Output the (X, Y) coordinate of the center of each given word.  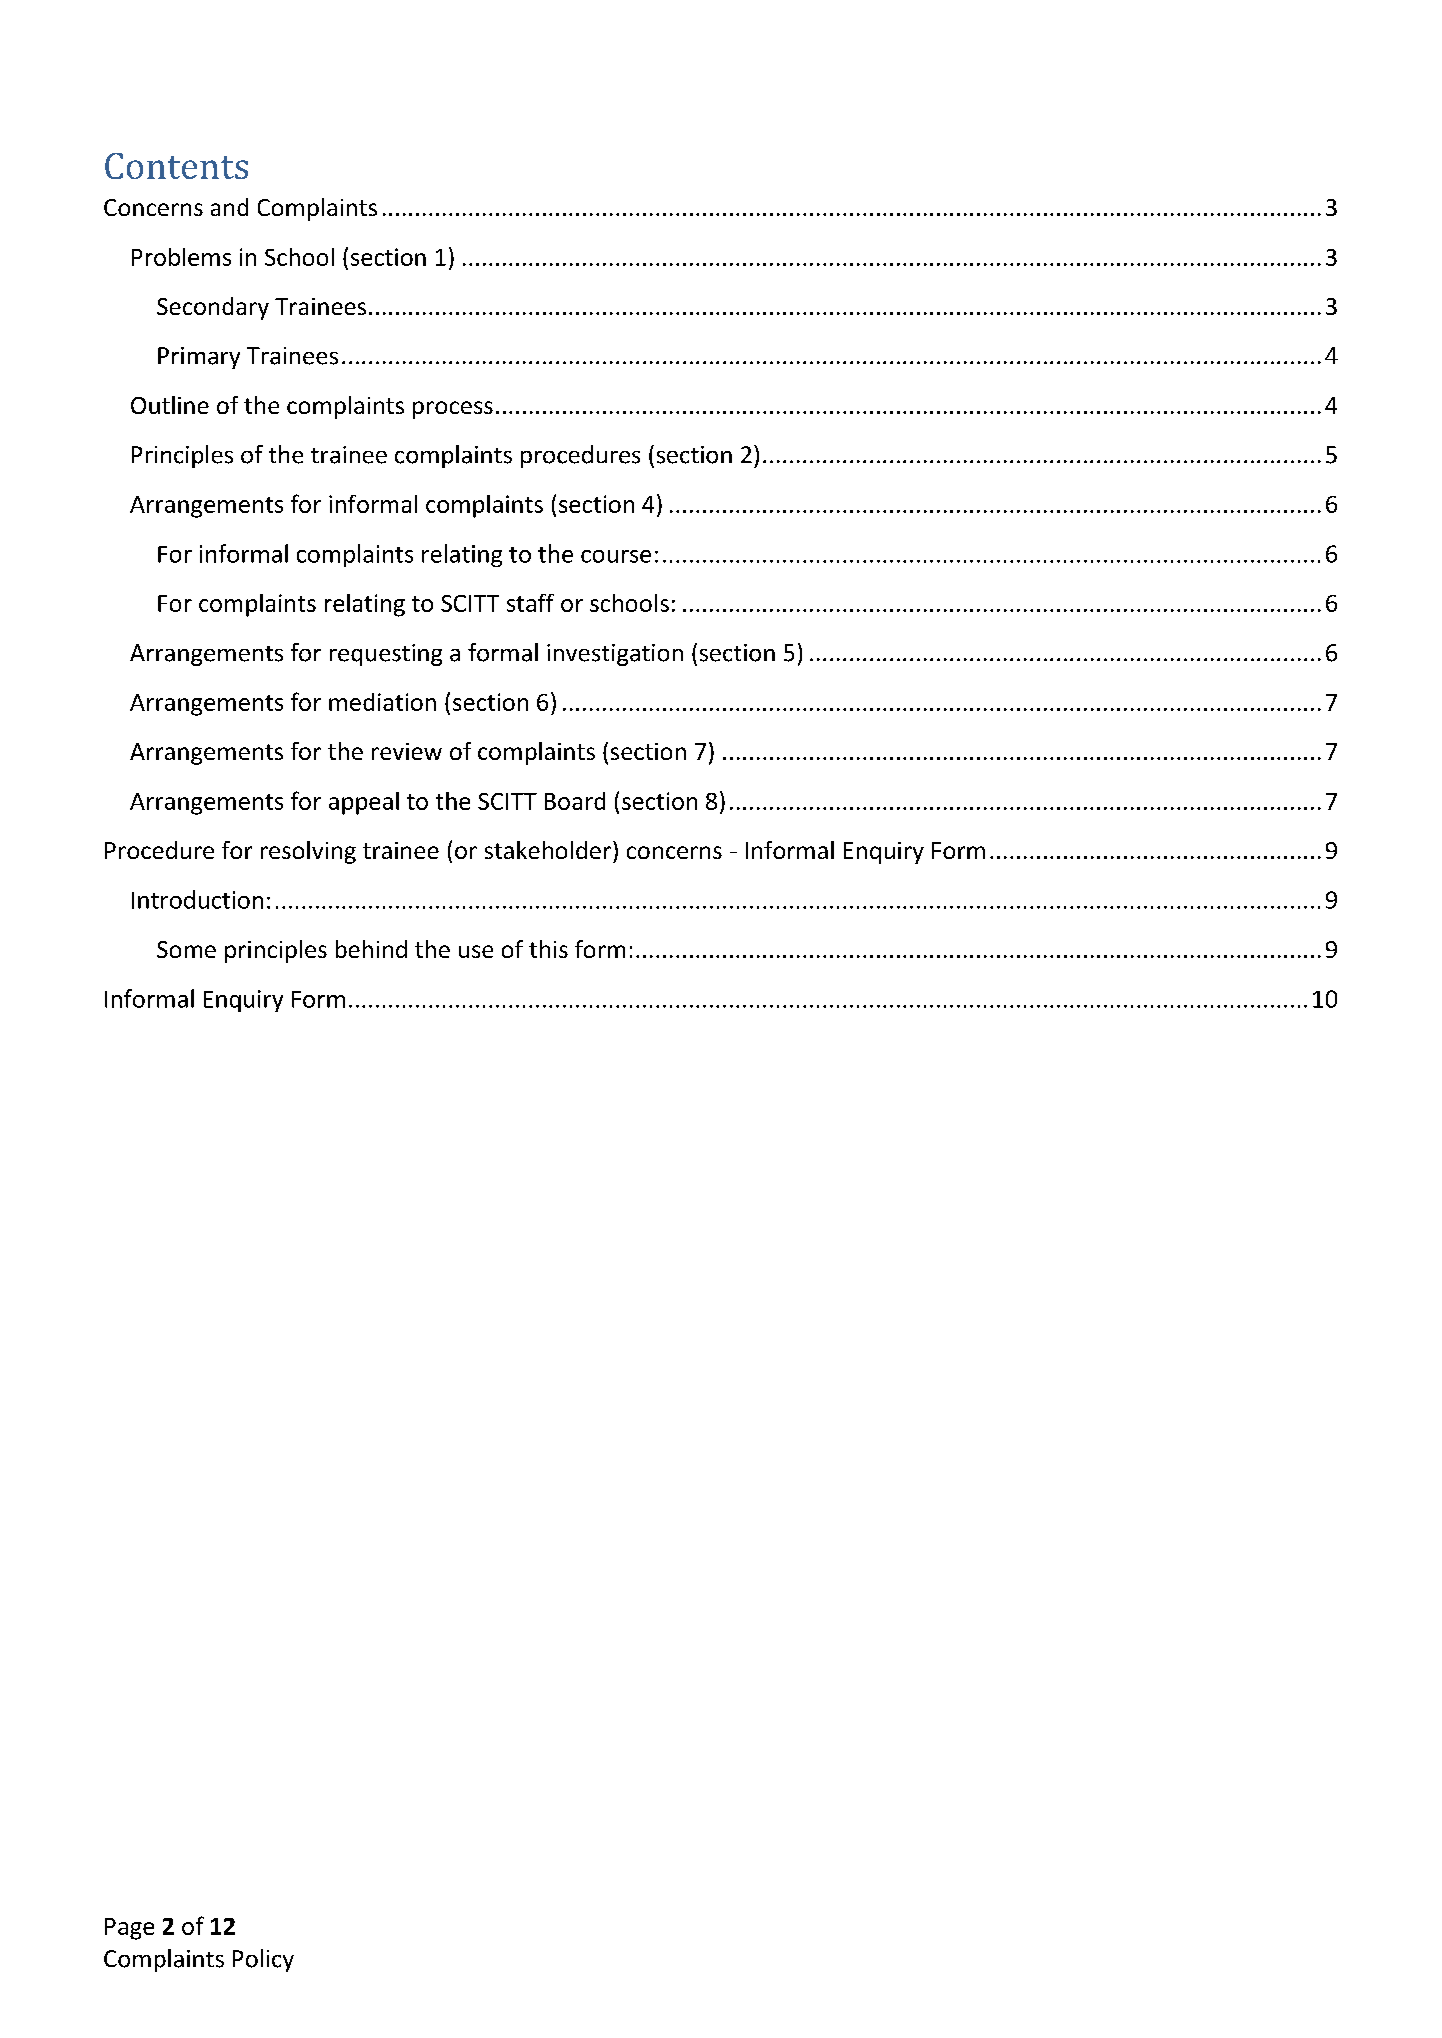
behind (371, 949)
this (548, 949)
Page (129, 1929)
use (476, 951)
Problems (181, 257)
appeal (364, 803)
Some (186, 949)
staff (530, 603)
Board (575, 801)
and (229, 207)
